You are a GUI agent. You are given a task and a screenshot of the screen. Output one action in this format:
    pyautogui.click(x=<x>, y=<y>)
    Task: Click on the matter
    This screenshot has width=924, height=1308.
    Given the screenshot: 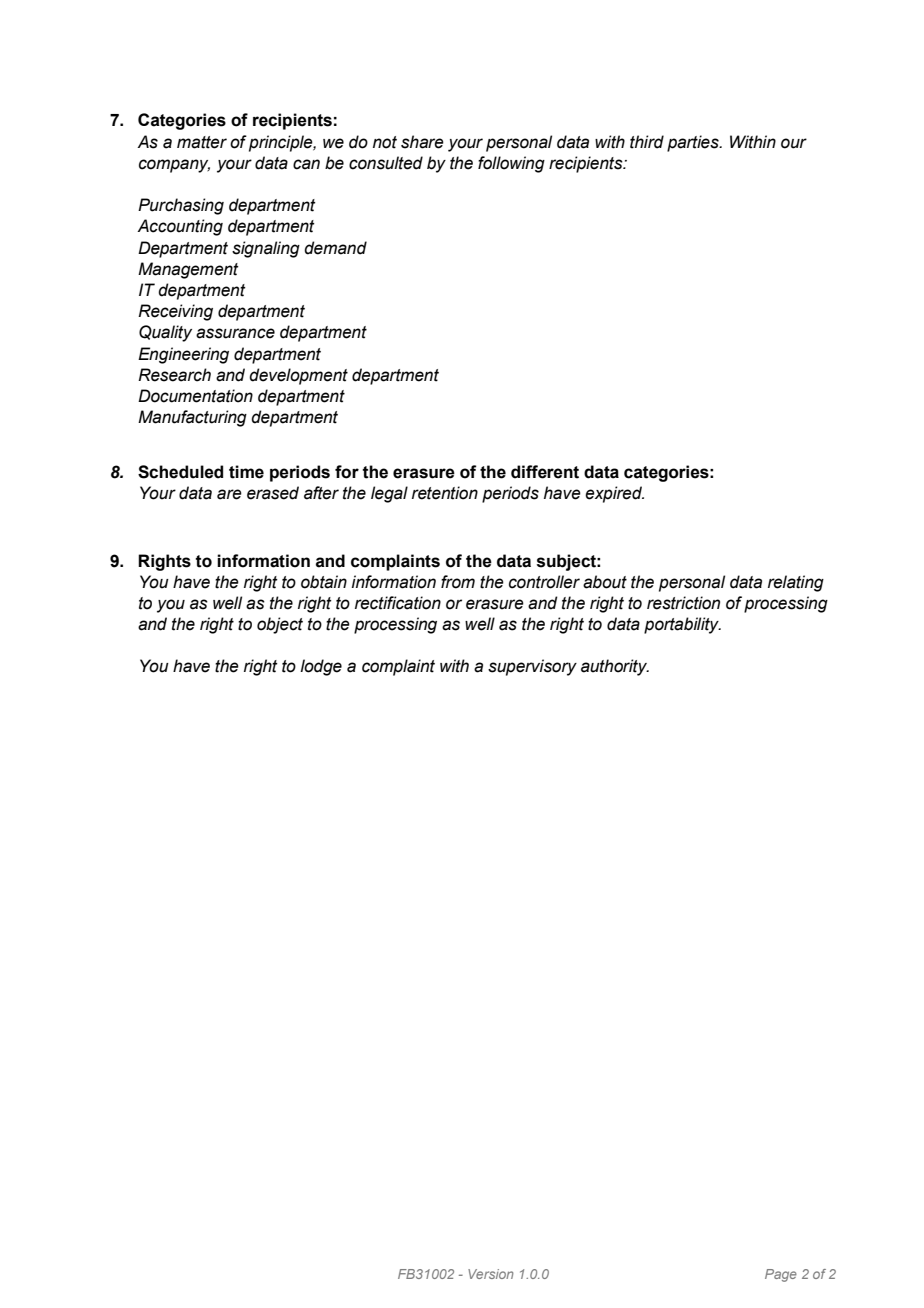 What is the action you would take?
    pyautogui.click(x=202, y=142)
